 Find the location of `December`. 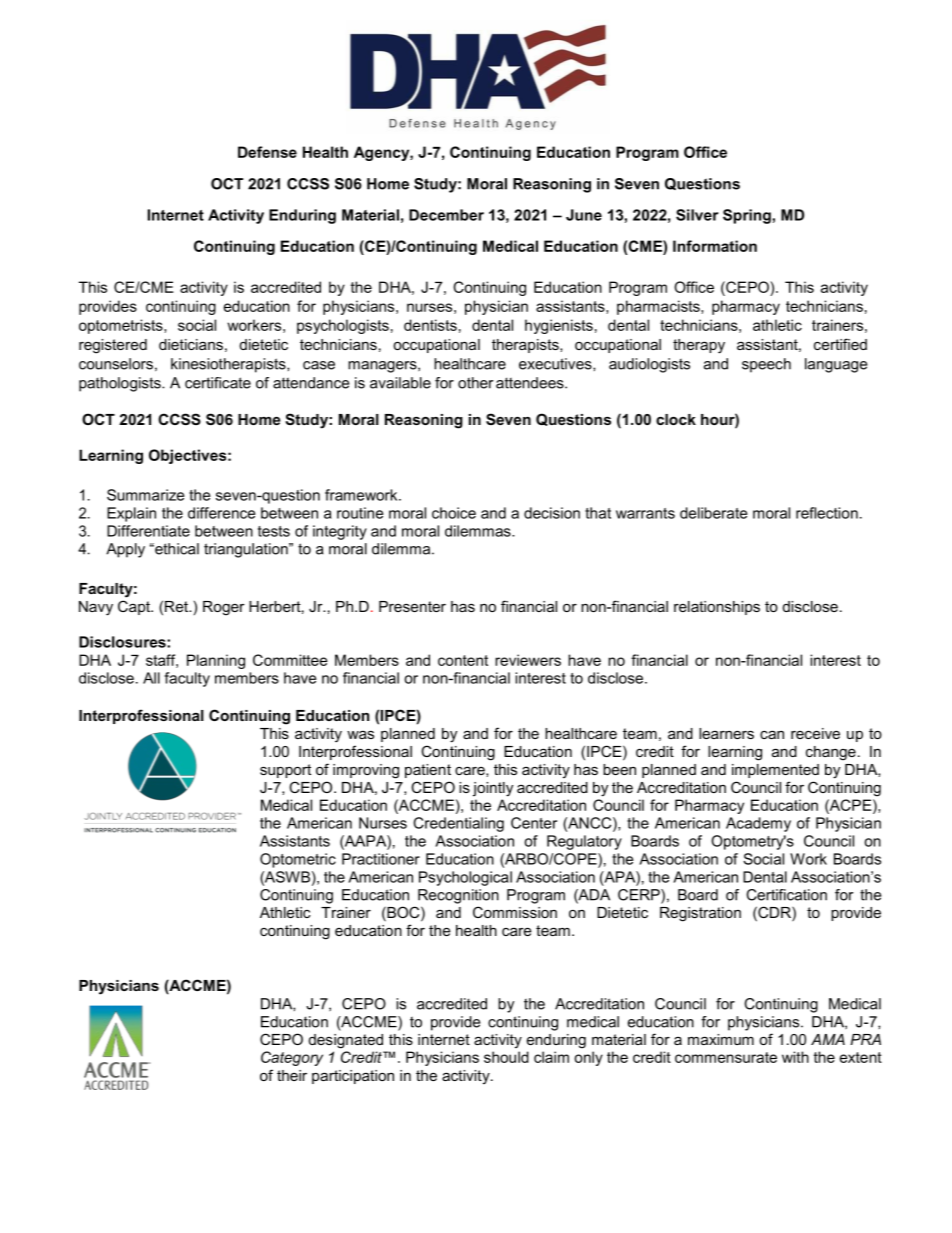

December is located at coordinates (446, 215).
